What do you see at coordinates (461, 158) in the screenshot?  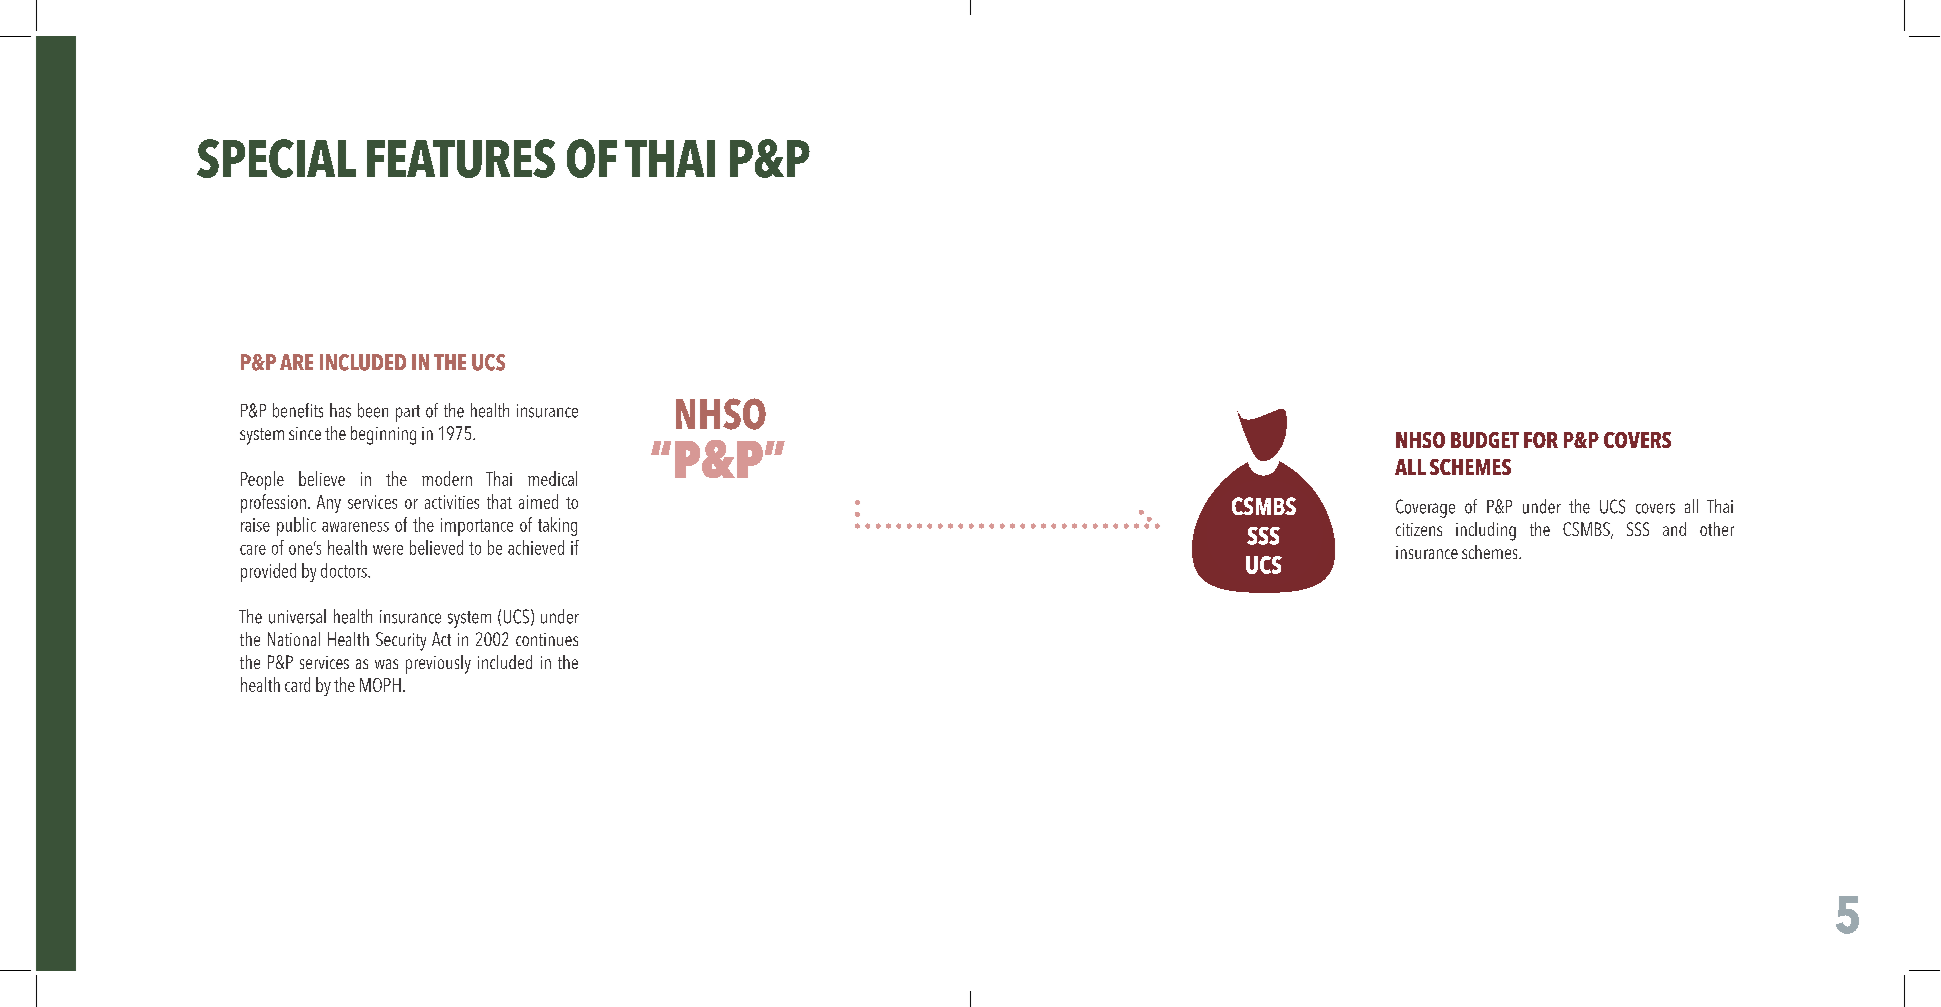 I see `FEATURES` at bounding box center [461, 158].
